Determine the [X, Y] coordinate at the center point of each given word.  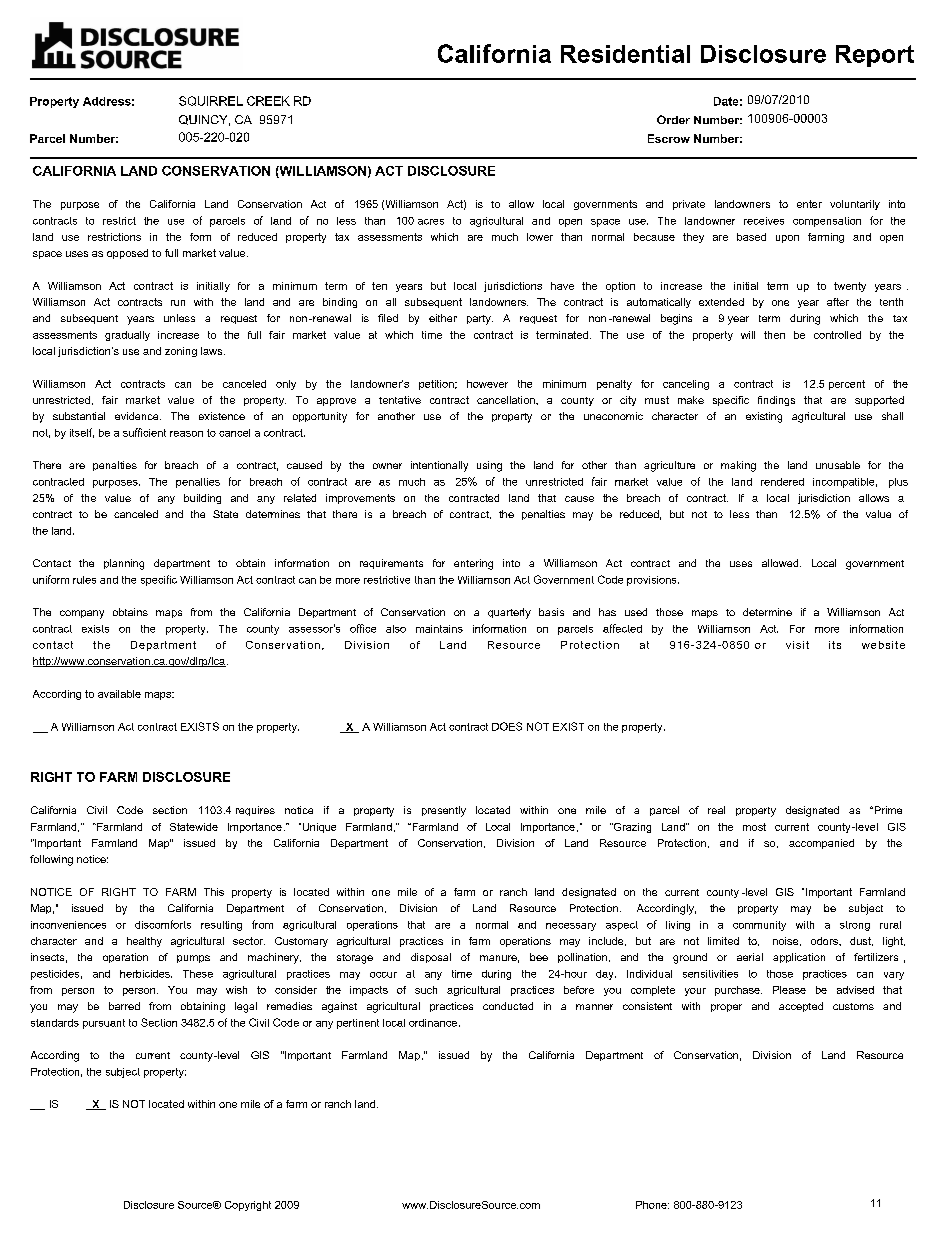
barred [124, 1006]
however [487, 384]
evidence [138, 416]
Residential [625, 54]
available [119, 694]
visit [797, 645]
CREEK [268, 101]
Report [875, 56]
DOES [507, 726]
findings [776, 401]
